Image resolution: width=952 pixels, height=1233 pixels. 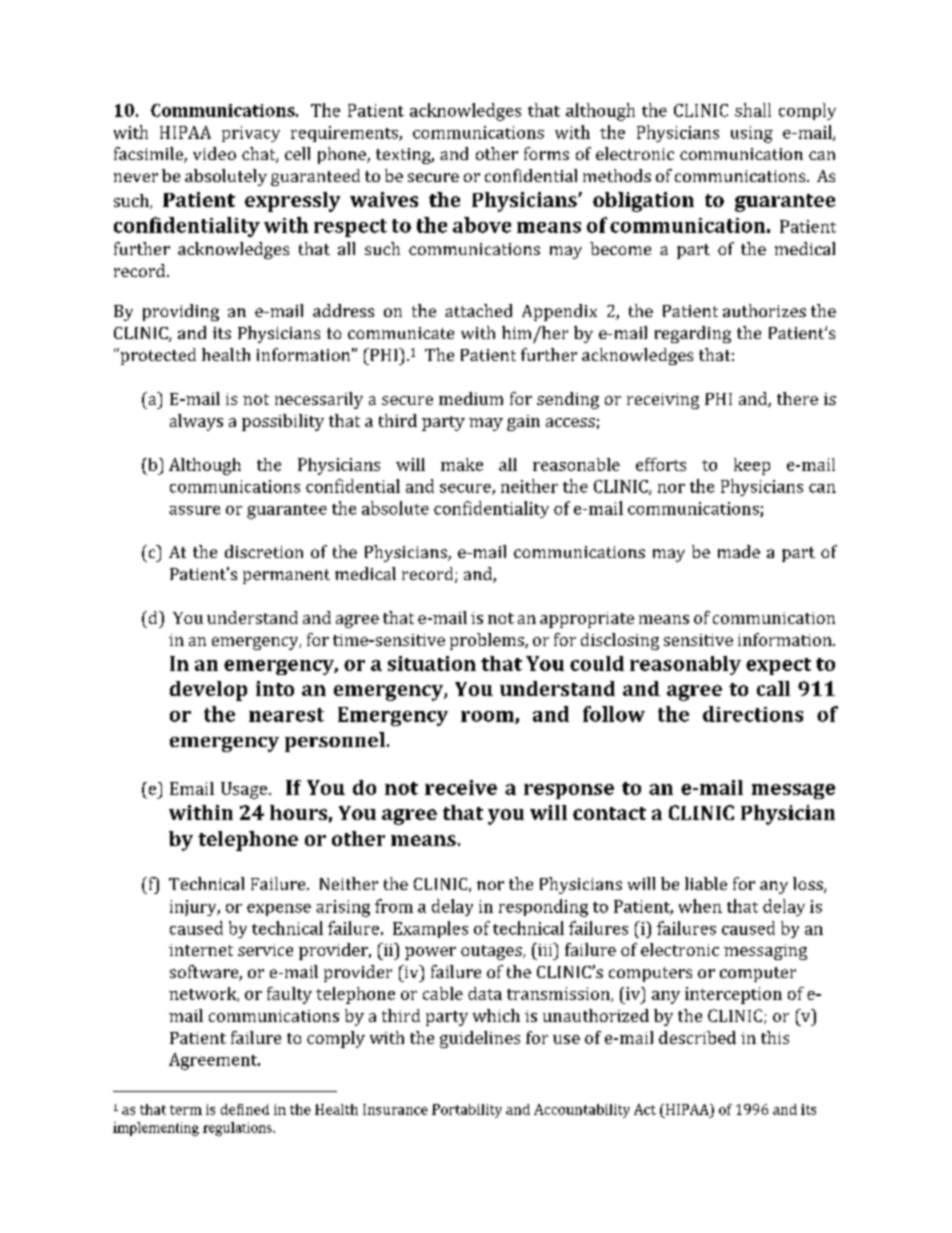 I want to click on directions, so click(x=753, y=714).
